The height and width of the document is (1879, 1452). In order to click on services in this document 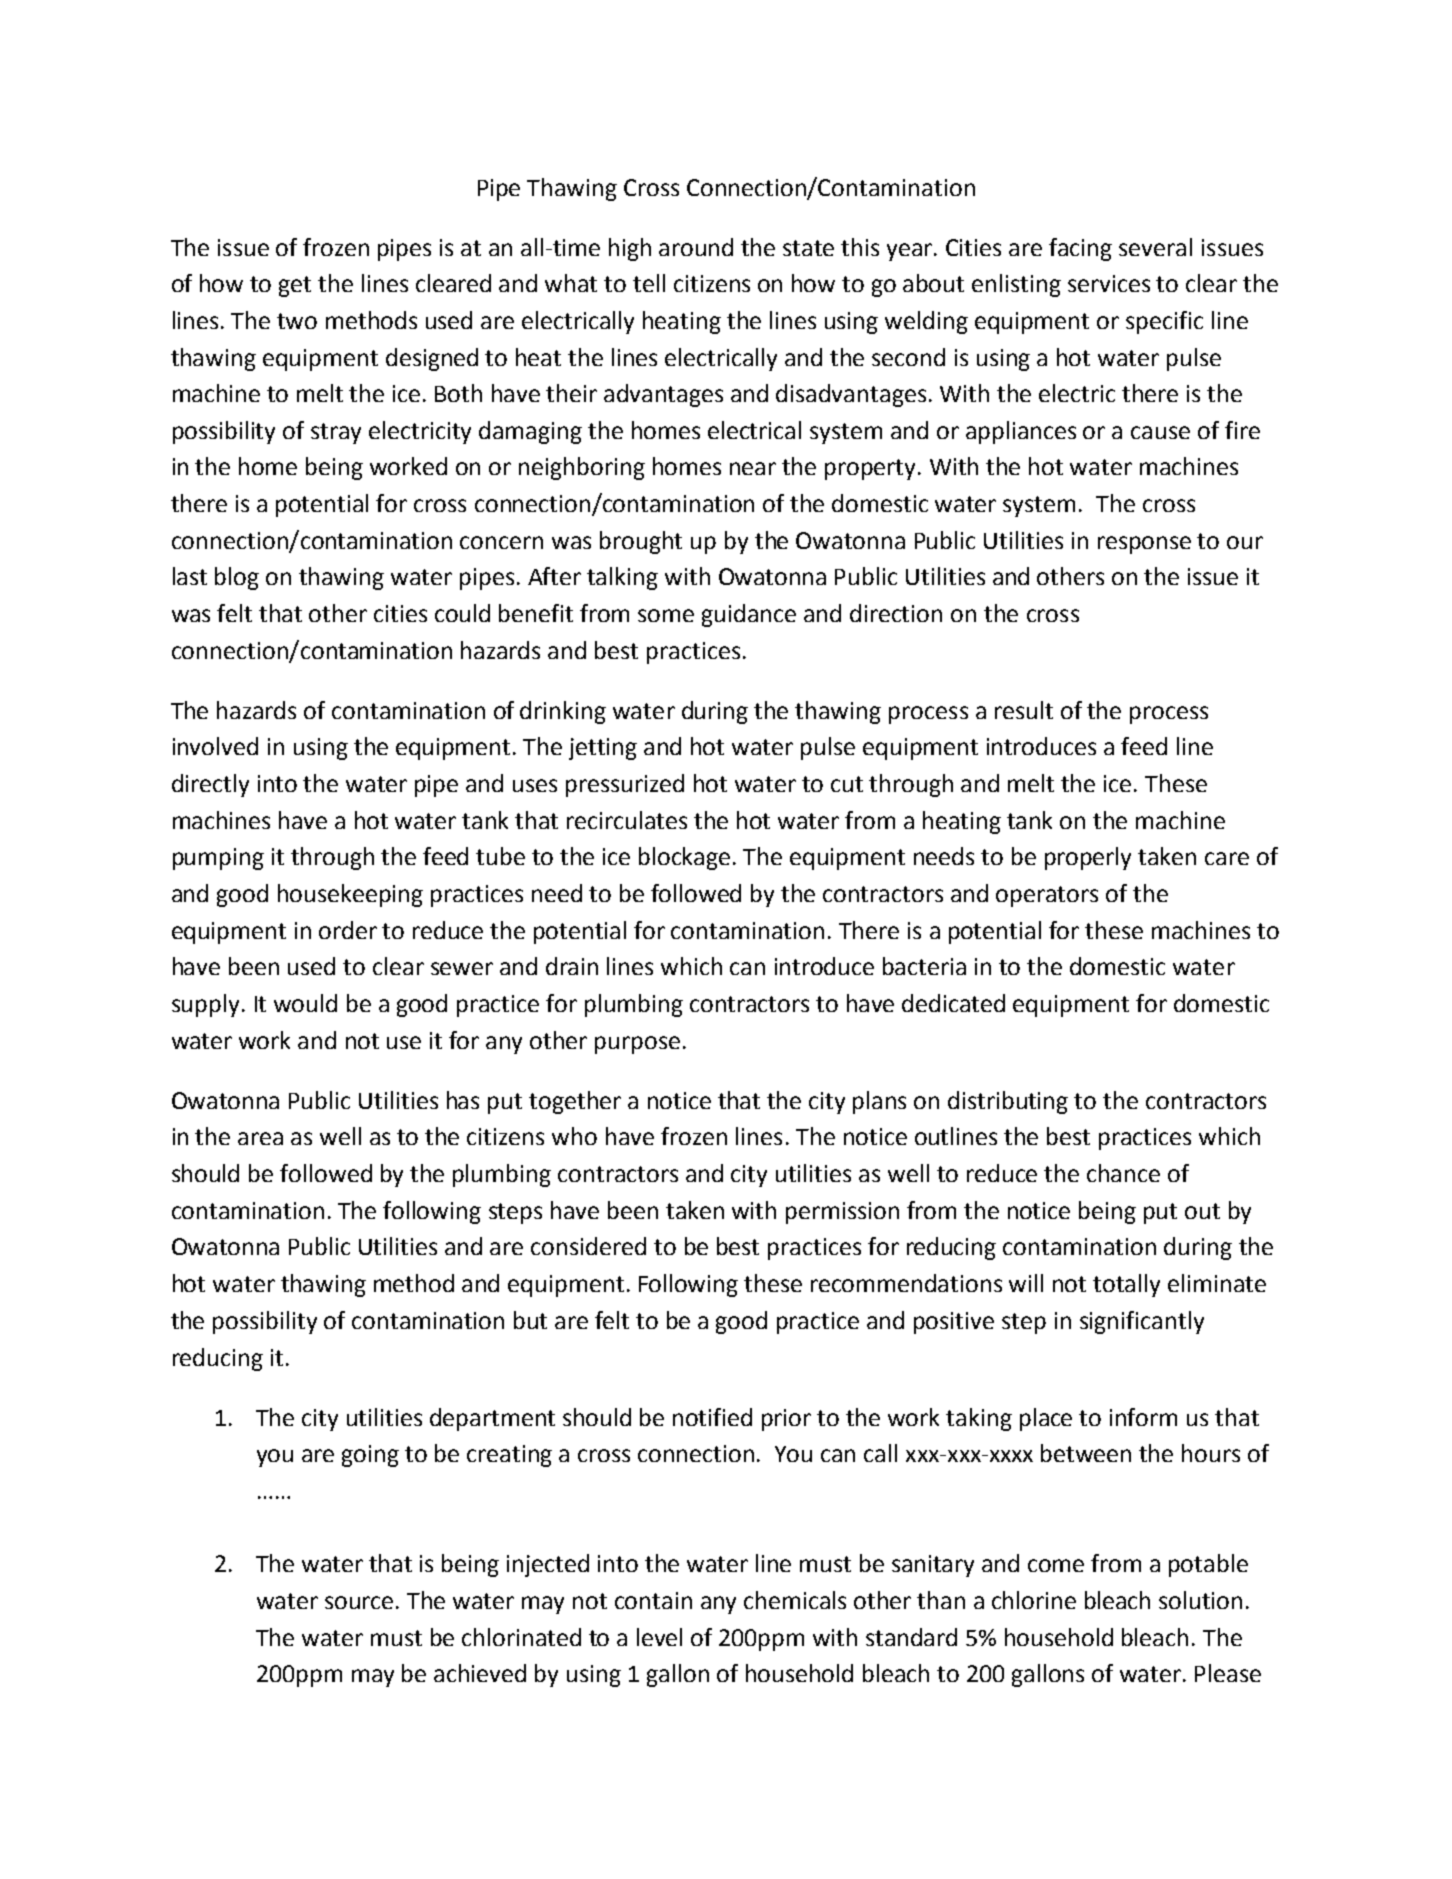, I will do `click(1109, 283)`.
